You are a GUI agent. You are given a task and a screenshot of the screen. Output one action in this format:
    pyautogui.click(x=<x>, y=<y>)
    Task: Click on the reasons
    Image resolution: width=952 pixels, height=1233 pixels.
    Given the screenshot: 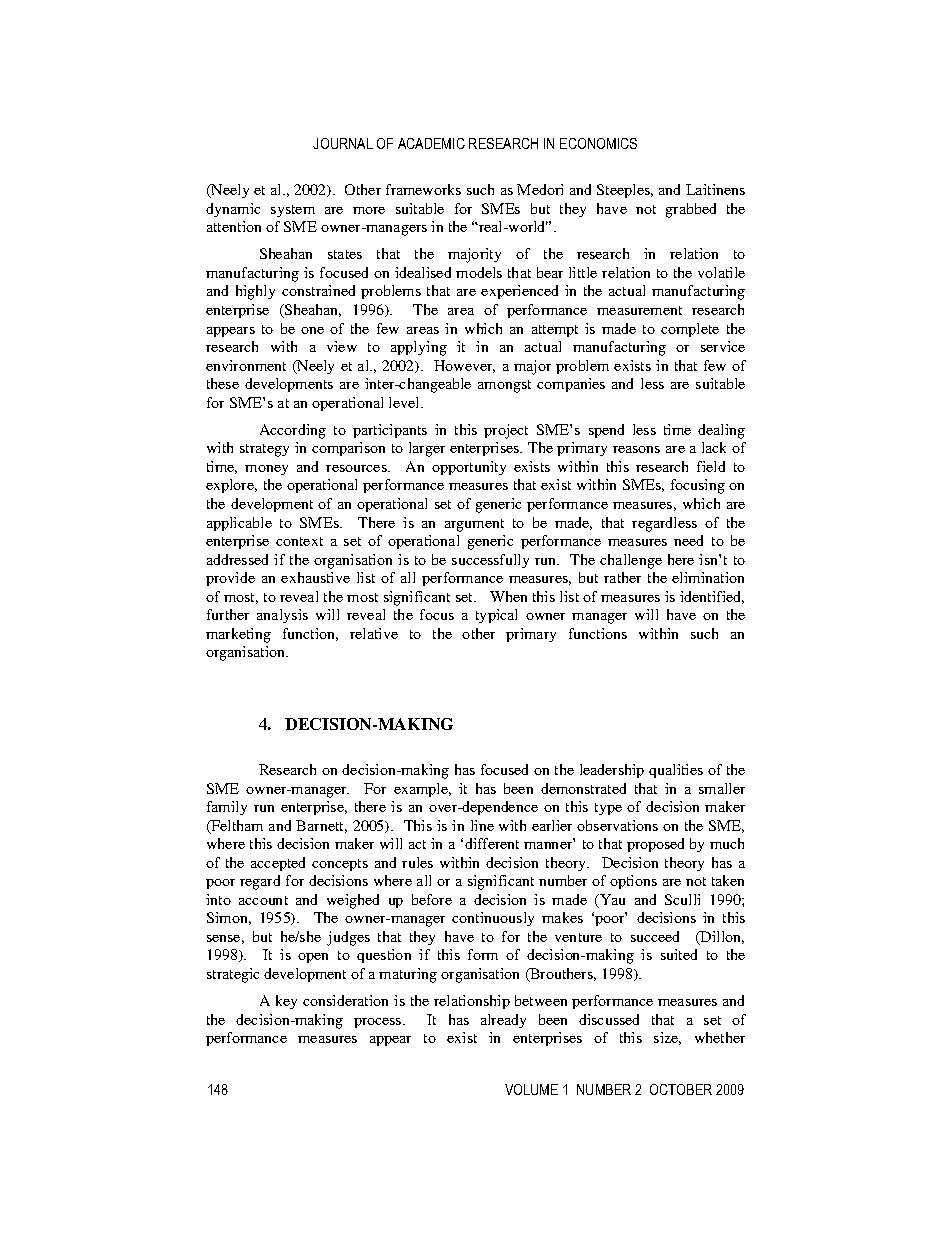 What is the action you would take?
    pyautogui.click(x=636, y=449)
